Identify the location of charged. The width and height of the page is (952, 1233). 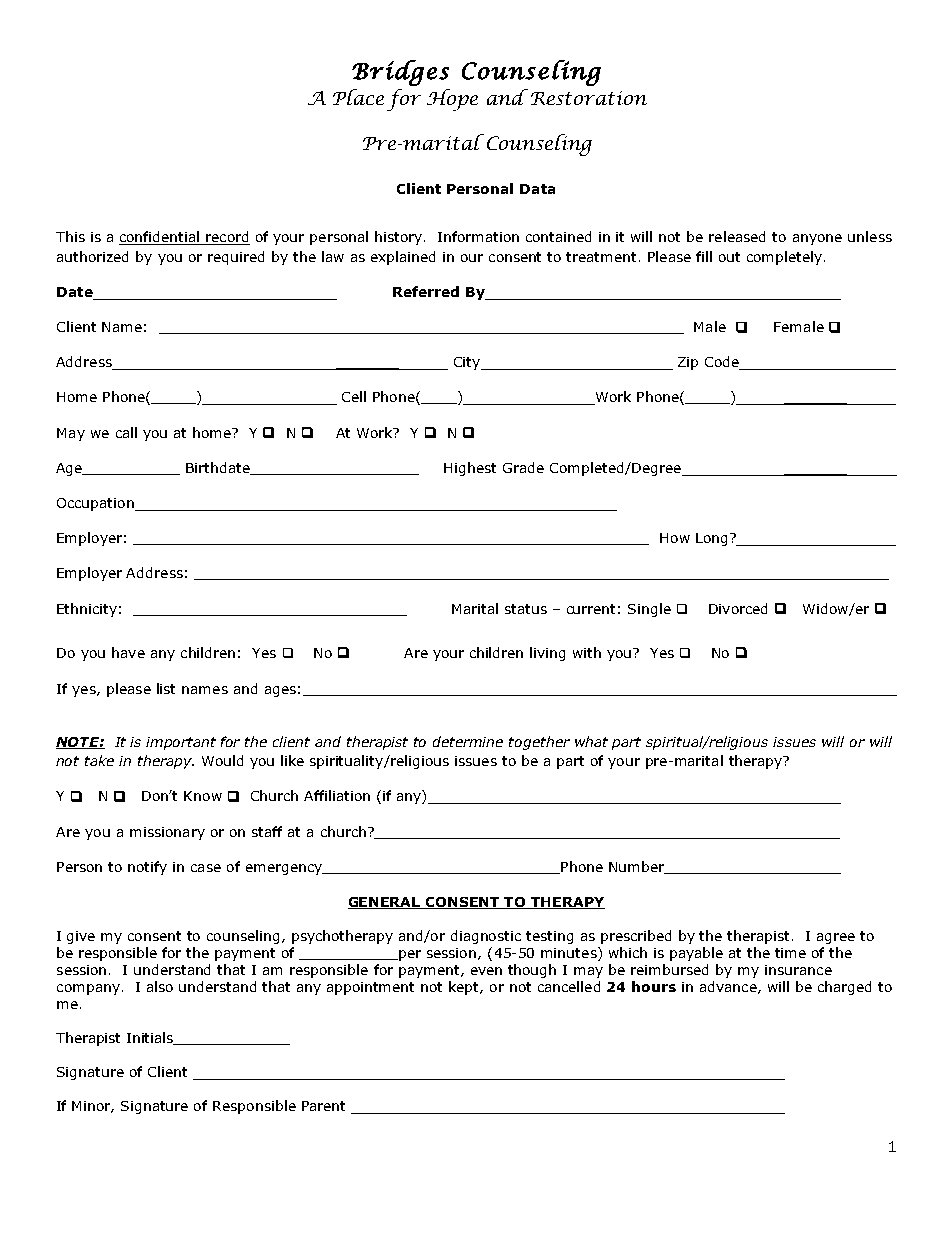
(844, 988).
